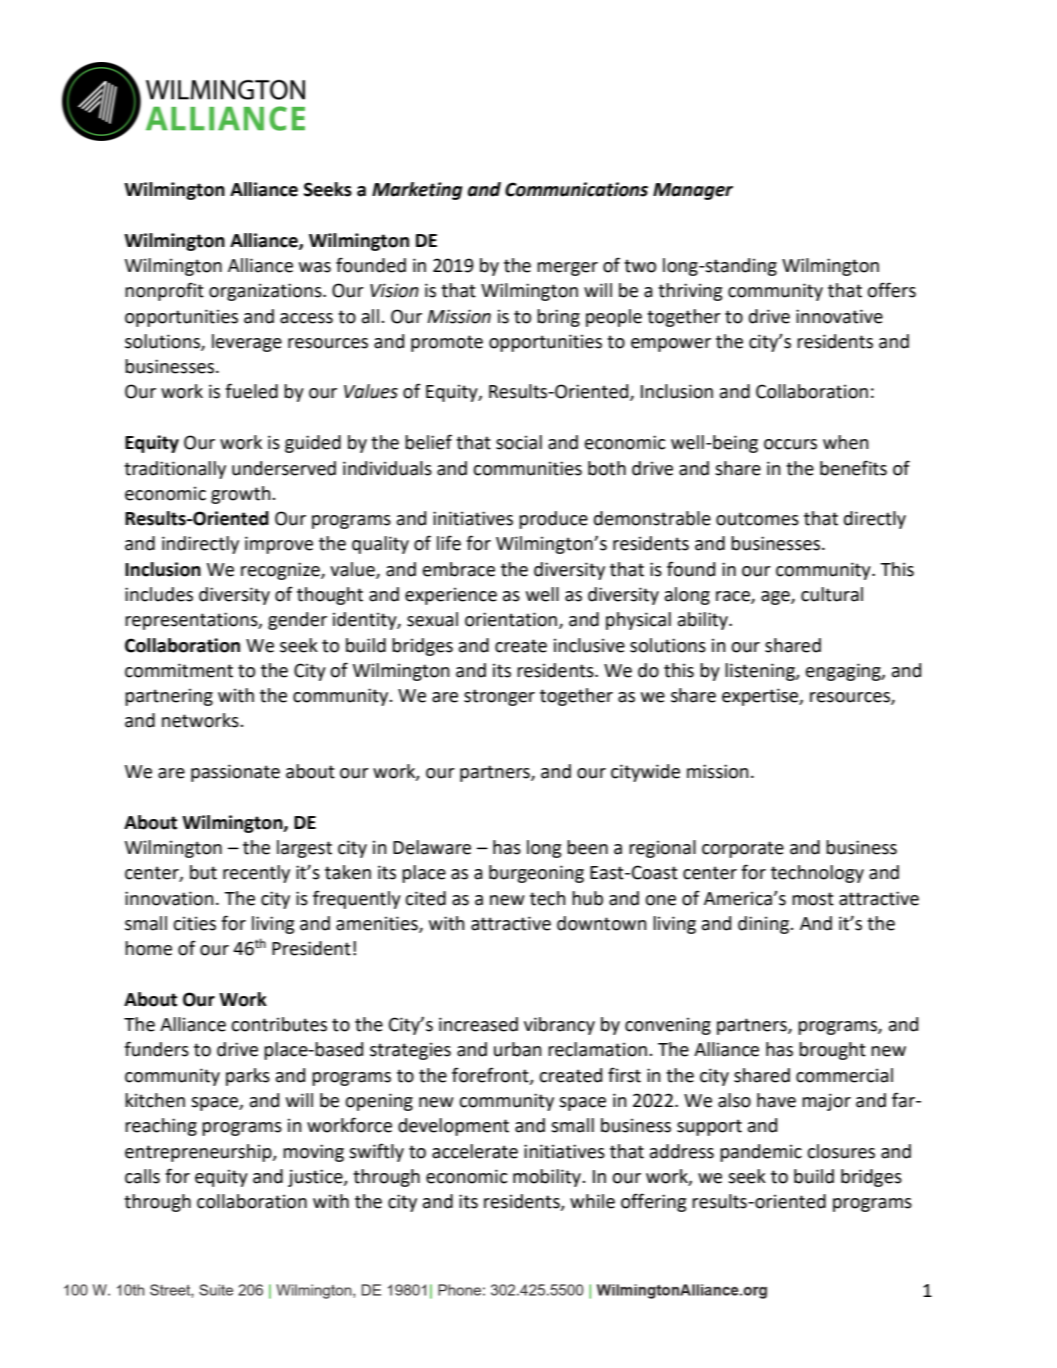  Describe the element at coordinates (693, 191) in the document. I see `Manager` at that location.
